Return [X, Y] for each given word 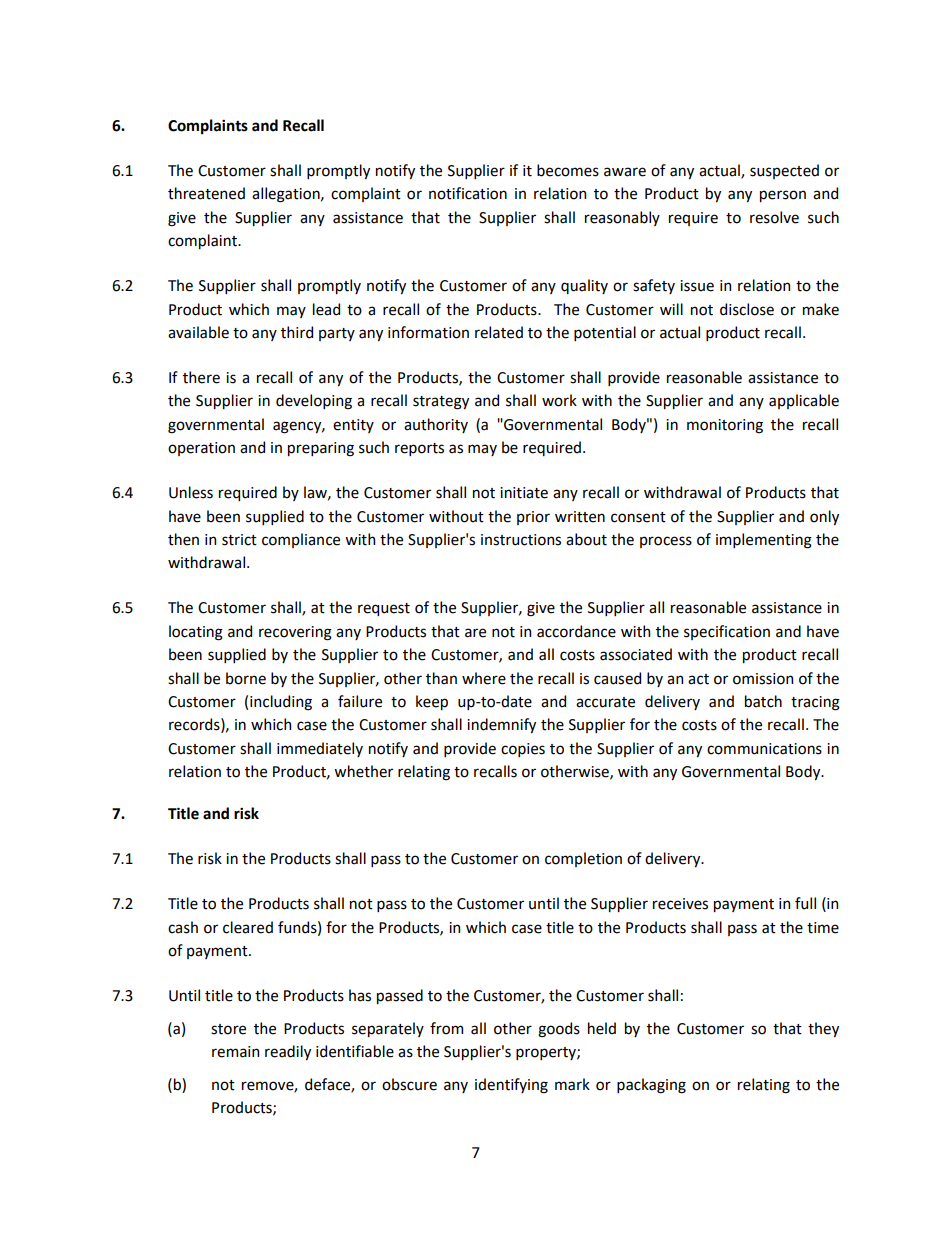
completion [583, 859]
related [499, 332]
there [201, 377]
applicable [804, 401]
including [281, 703]
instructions [521, 540]
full [805, 903]
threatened [206, 193]
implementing [764, 541]
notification [468, 193]
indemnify [501, 725]
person [783, 196]
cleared [248, 927]
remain [235, 1052]
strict [239, 540]
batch [763, 701]
